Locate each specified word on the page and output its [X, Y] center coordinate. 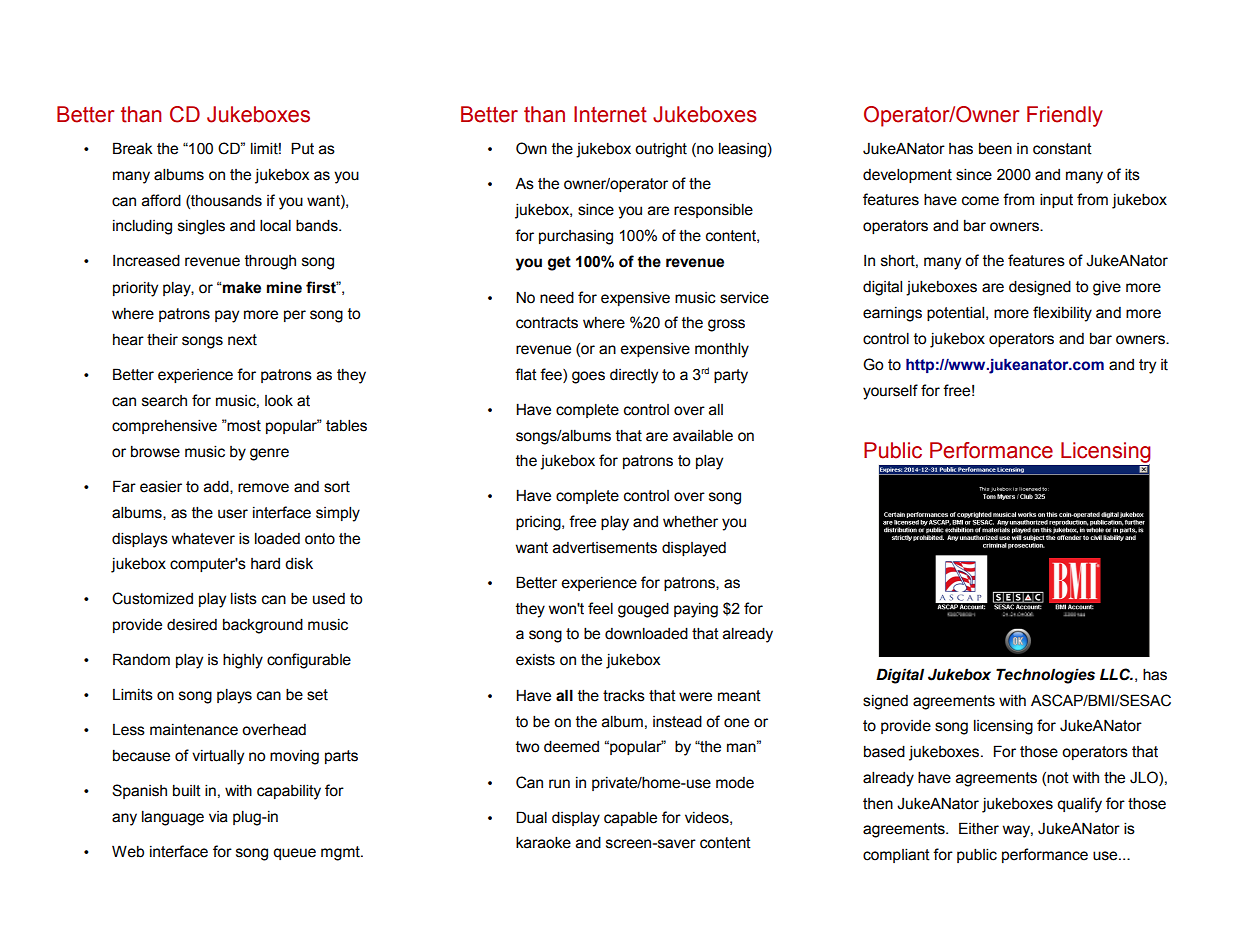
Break [133, 148]
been [995, 148]
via [218, 817]
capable [630, 818]
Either [979, 828]
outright [661, 150]
